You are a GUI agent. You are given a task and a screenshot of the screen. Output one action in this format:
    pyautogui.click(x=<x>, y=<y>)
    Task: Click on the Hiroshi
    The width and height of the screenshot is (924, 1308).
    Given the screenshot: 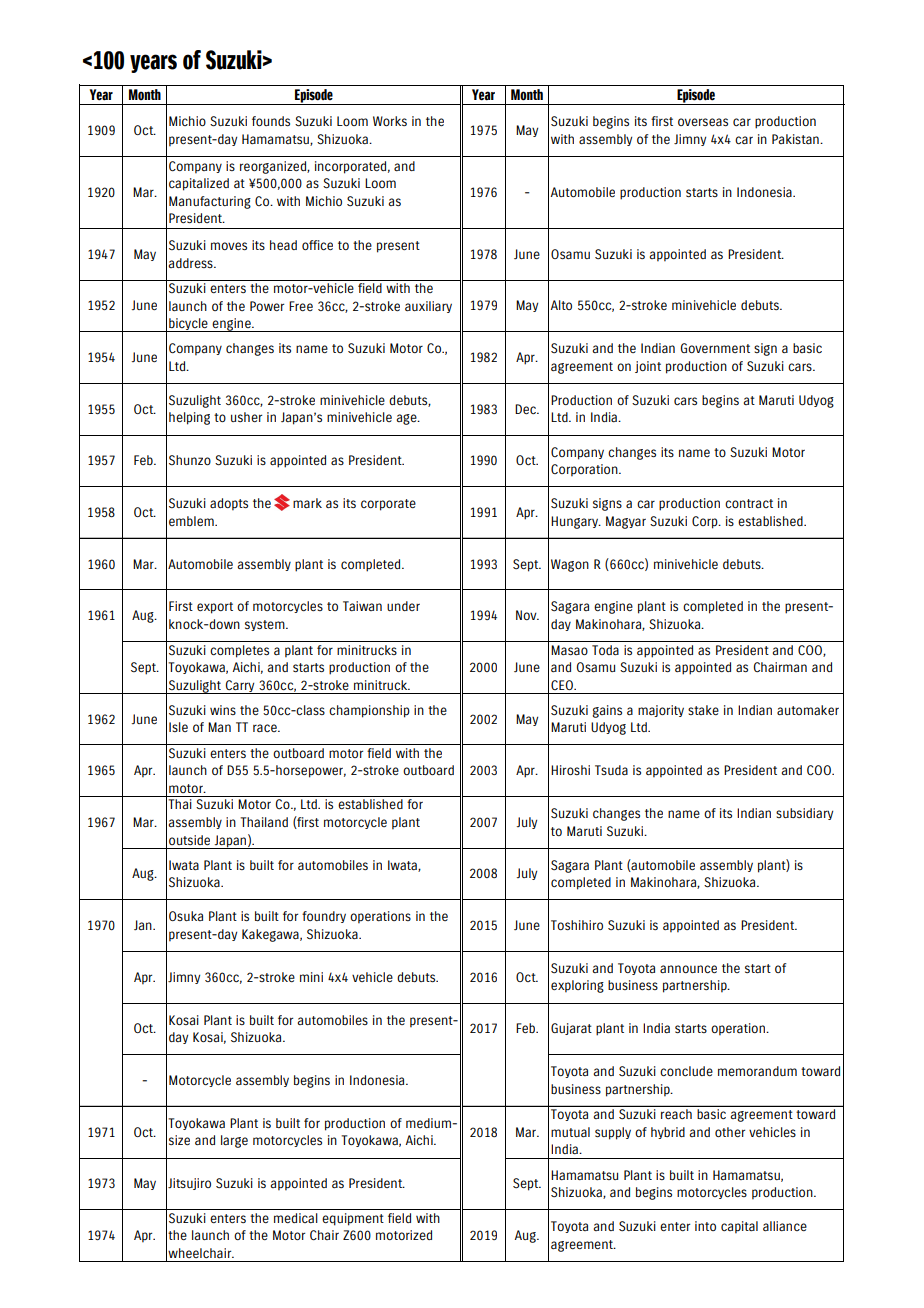 What is the action you would take?
    pyautogui.click(x=570, y=770)
